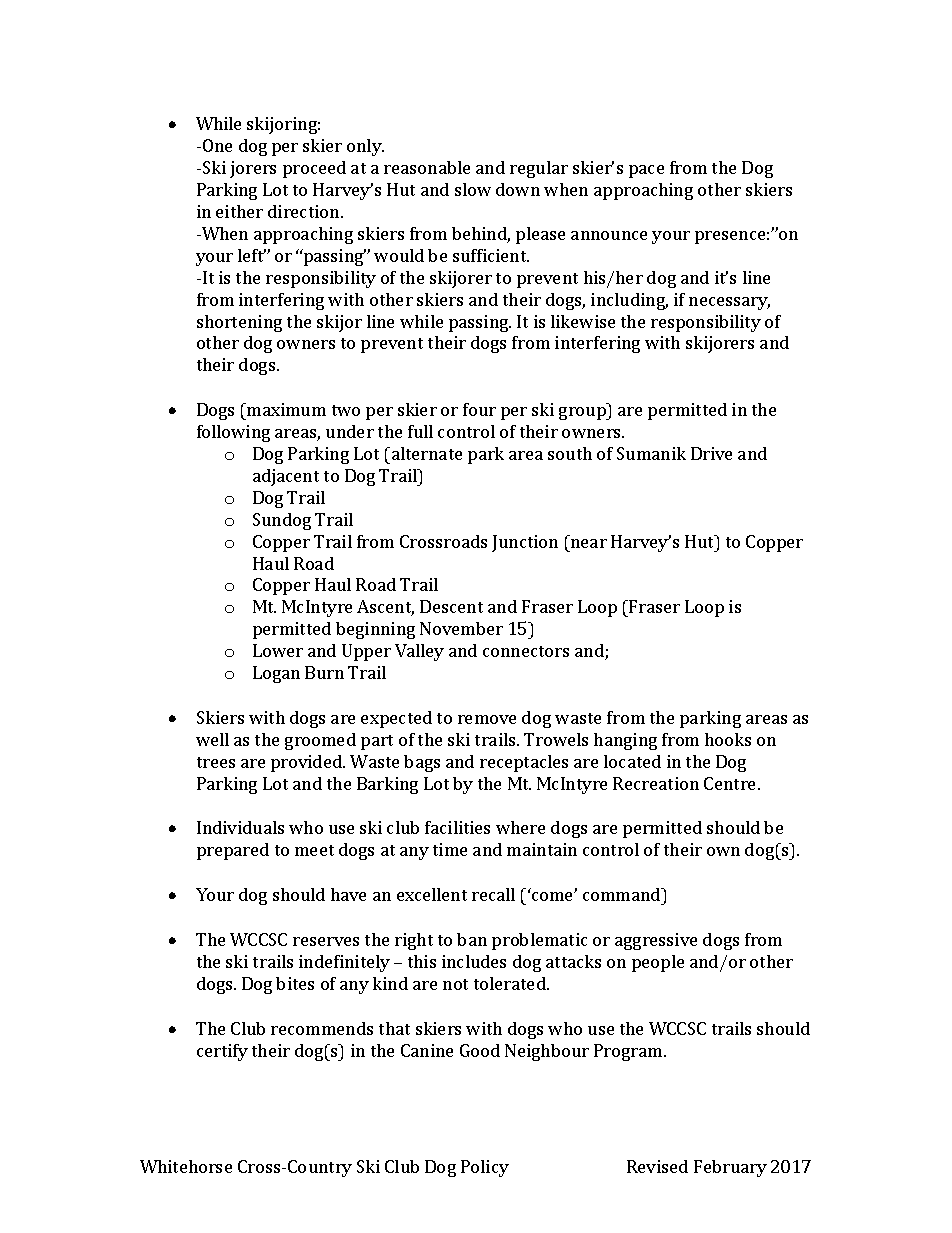  What do you see at coordinates (646, 171) in the screenshot?
I see `pace` at bounding box center [646, 171].
